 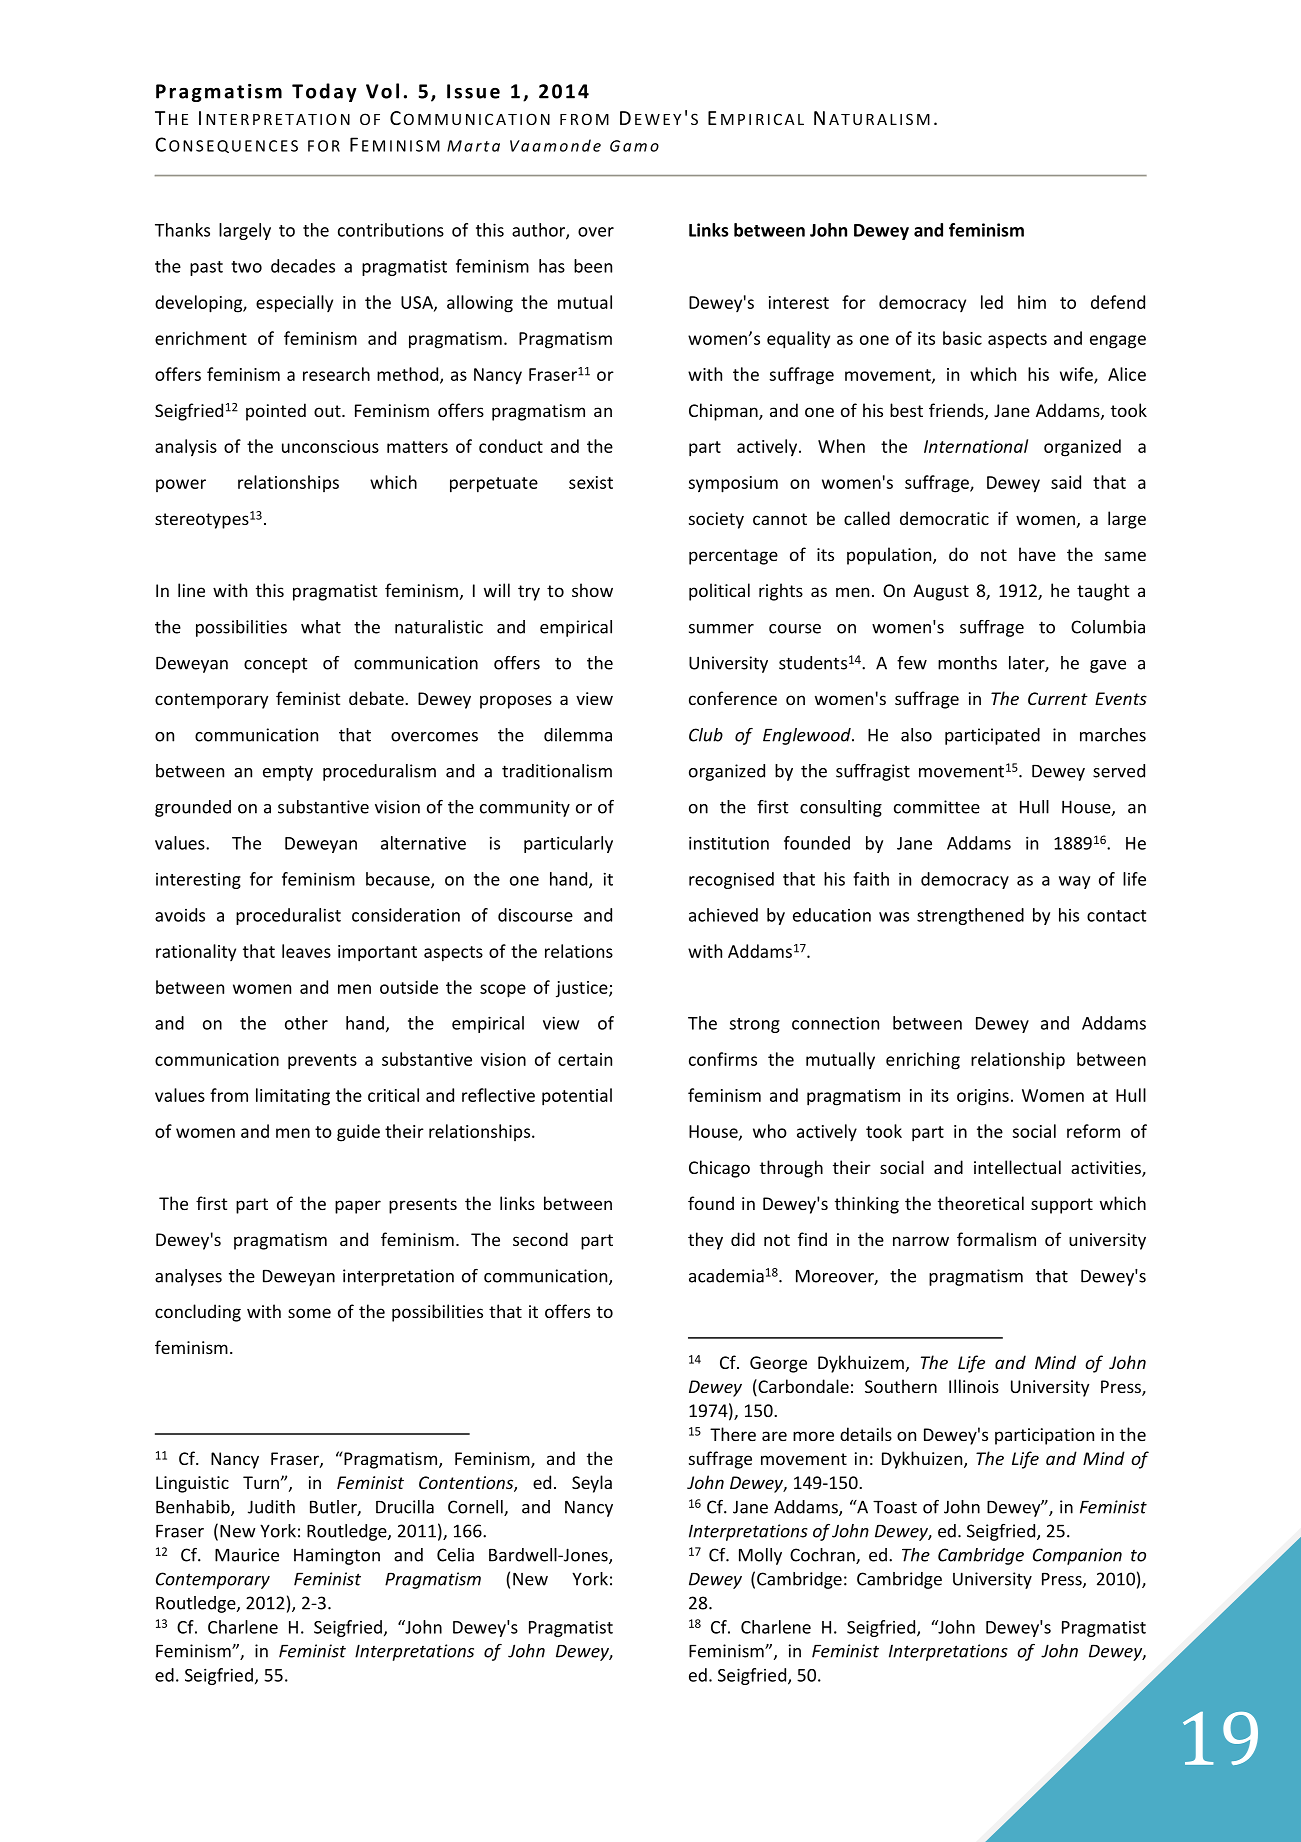 I want to click on conference, so click(x=733, y=698).
